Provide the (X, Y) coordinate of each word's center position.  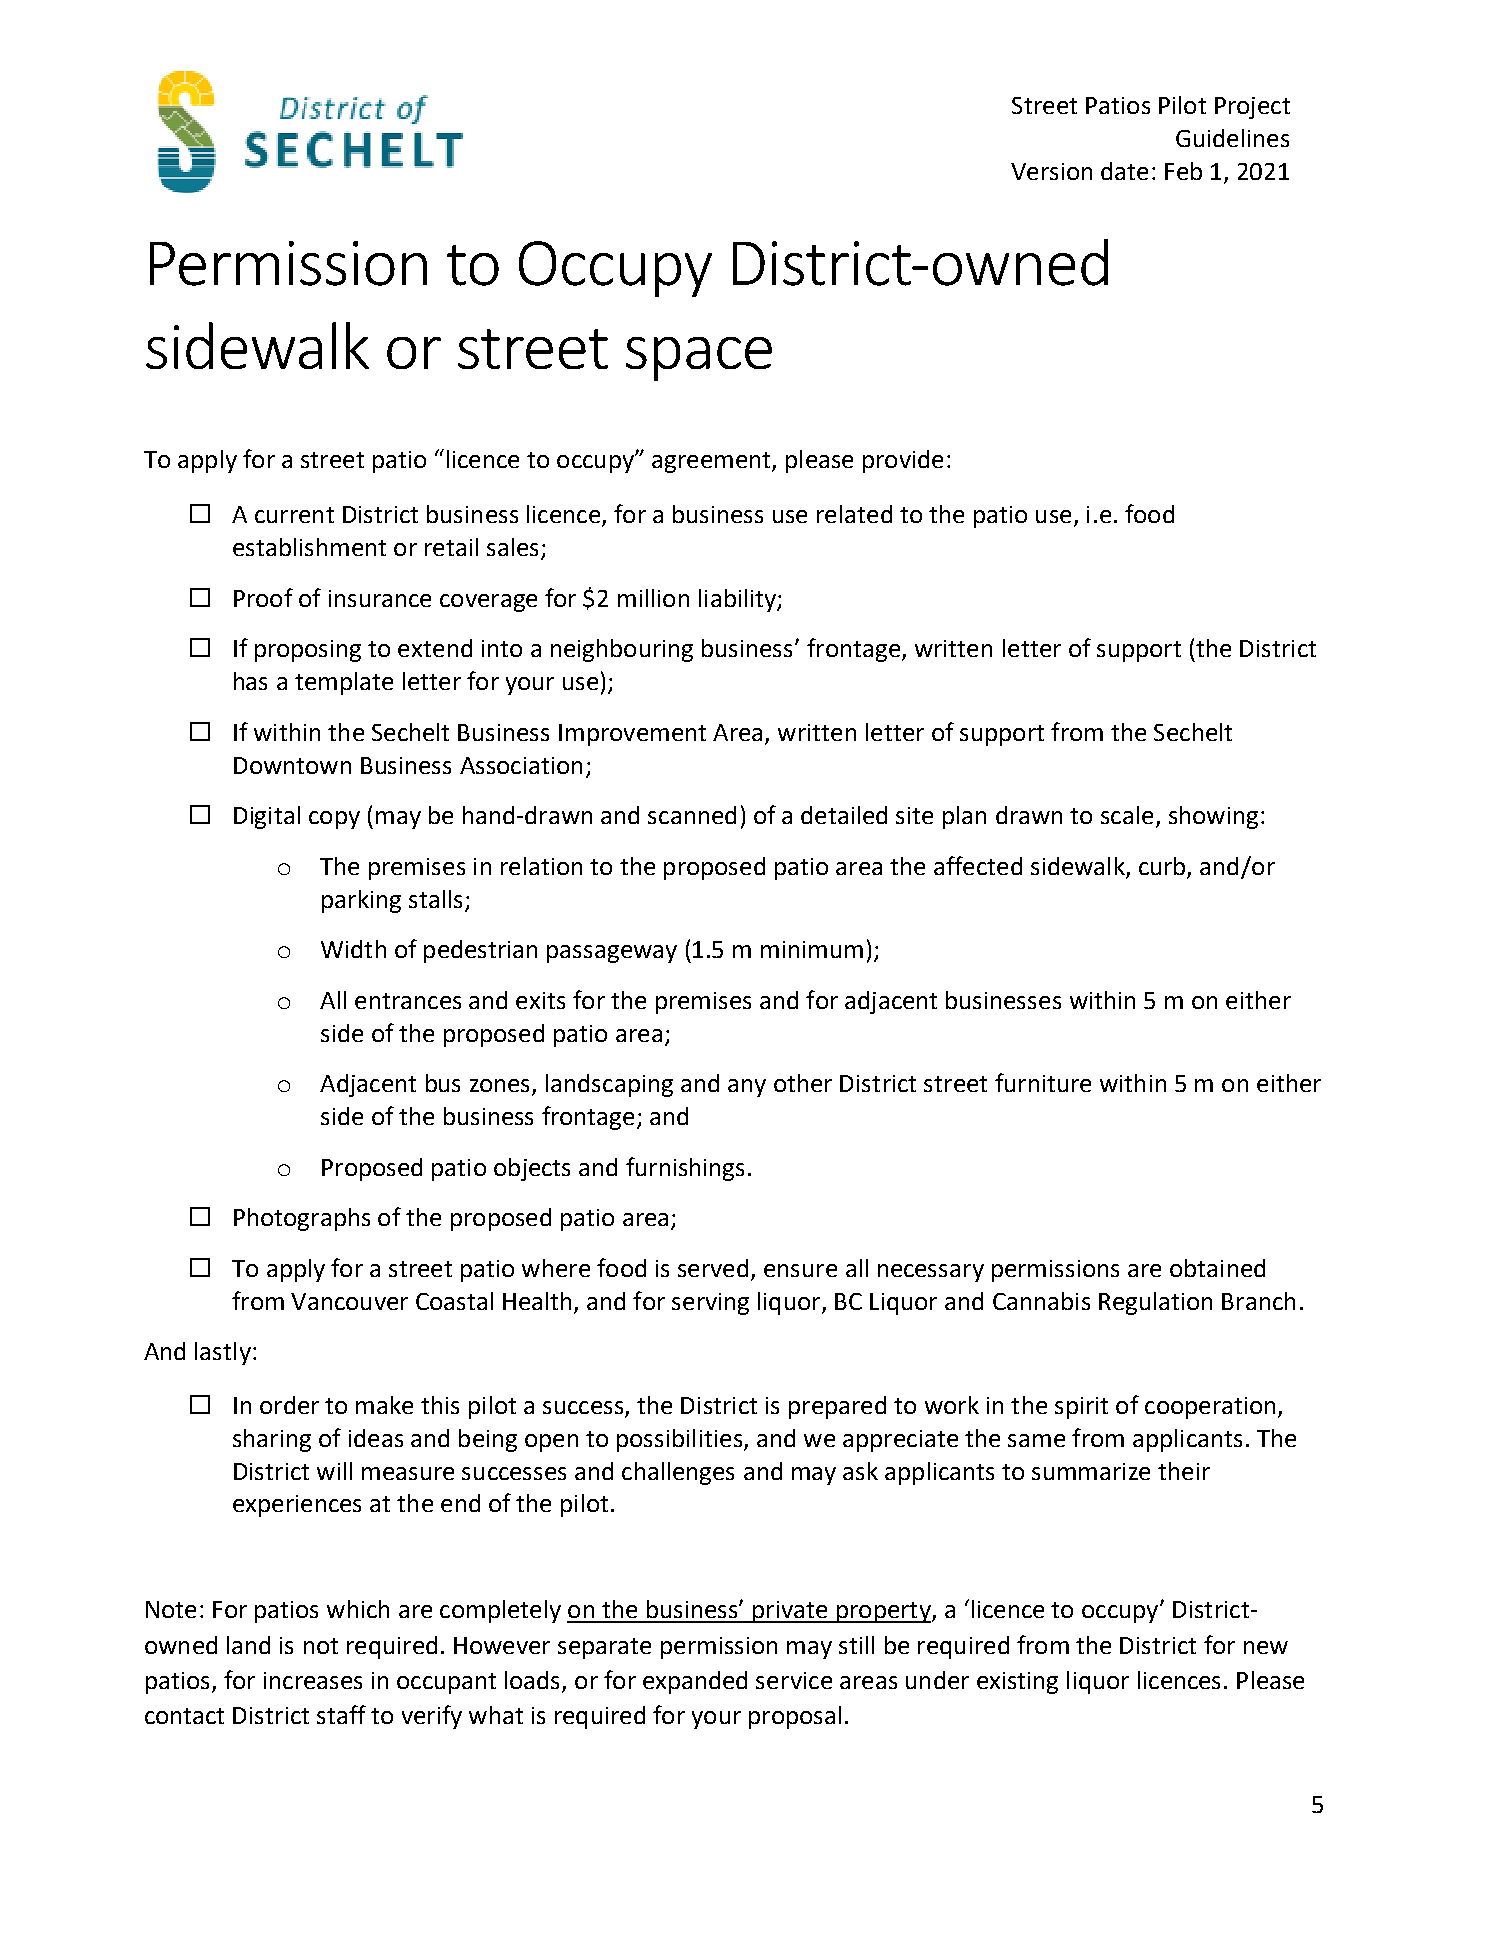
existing (1017, 1683)
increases (313, 1680)
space (699, 359)
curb (1162, 866)
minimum (812, 949)
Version (1051, 171)
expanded (695, 1682)
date (1124, 171)
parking (361, 901)
